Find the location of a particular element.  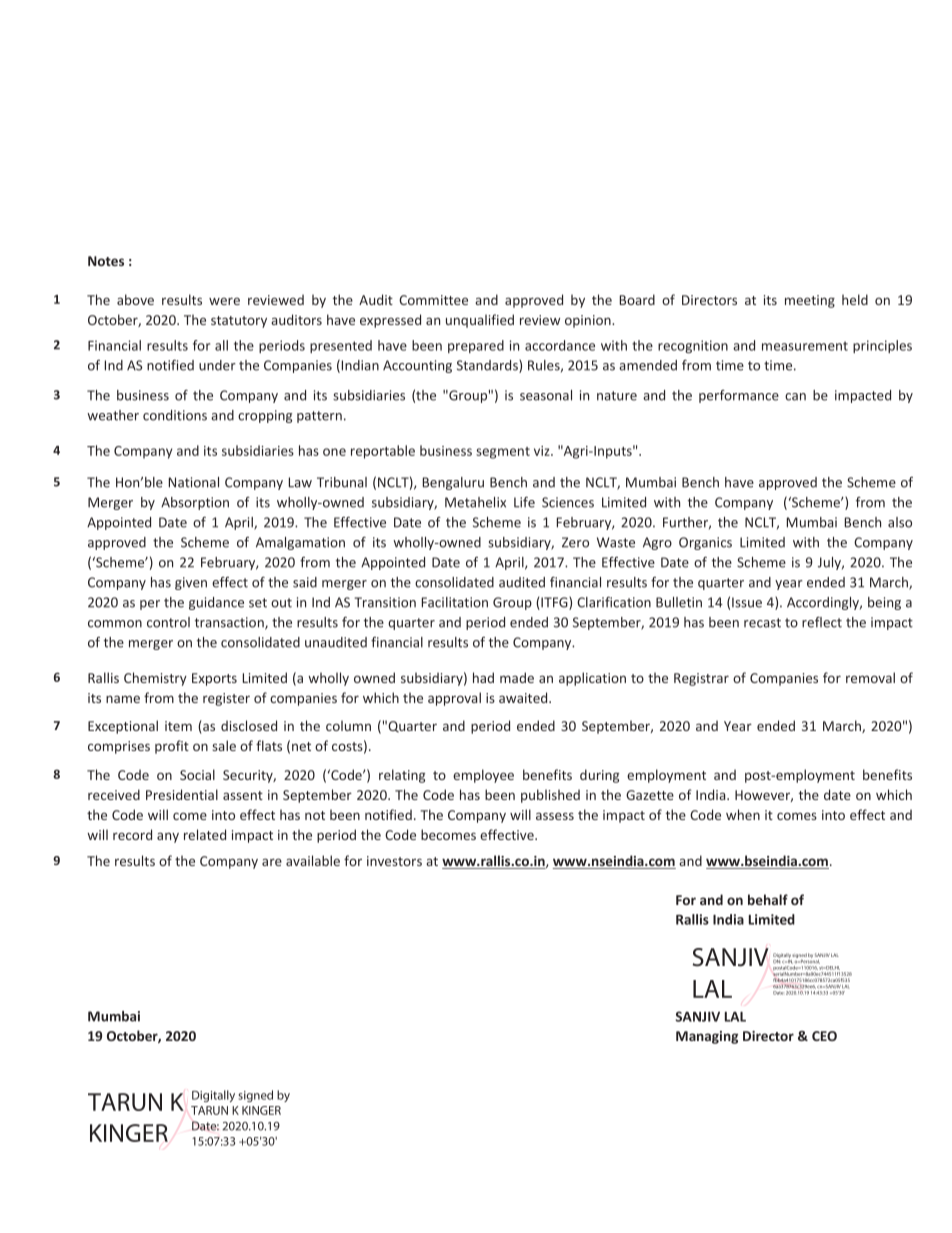

made is located at coordinates (517, 677).
